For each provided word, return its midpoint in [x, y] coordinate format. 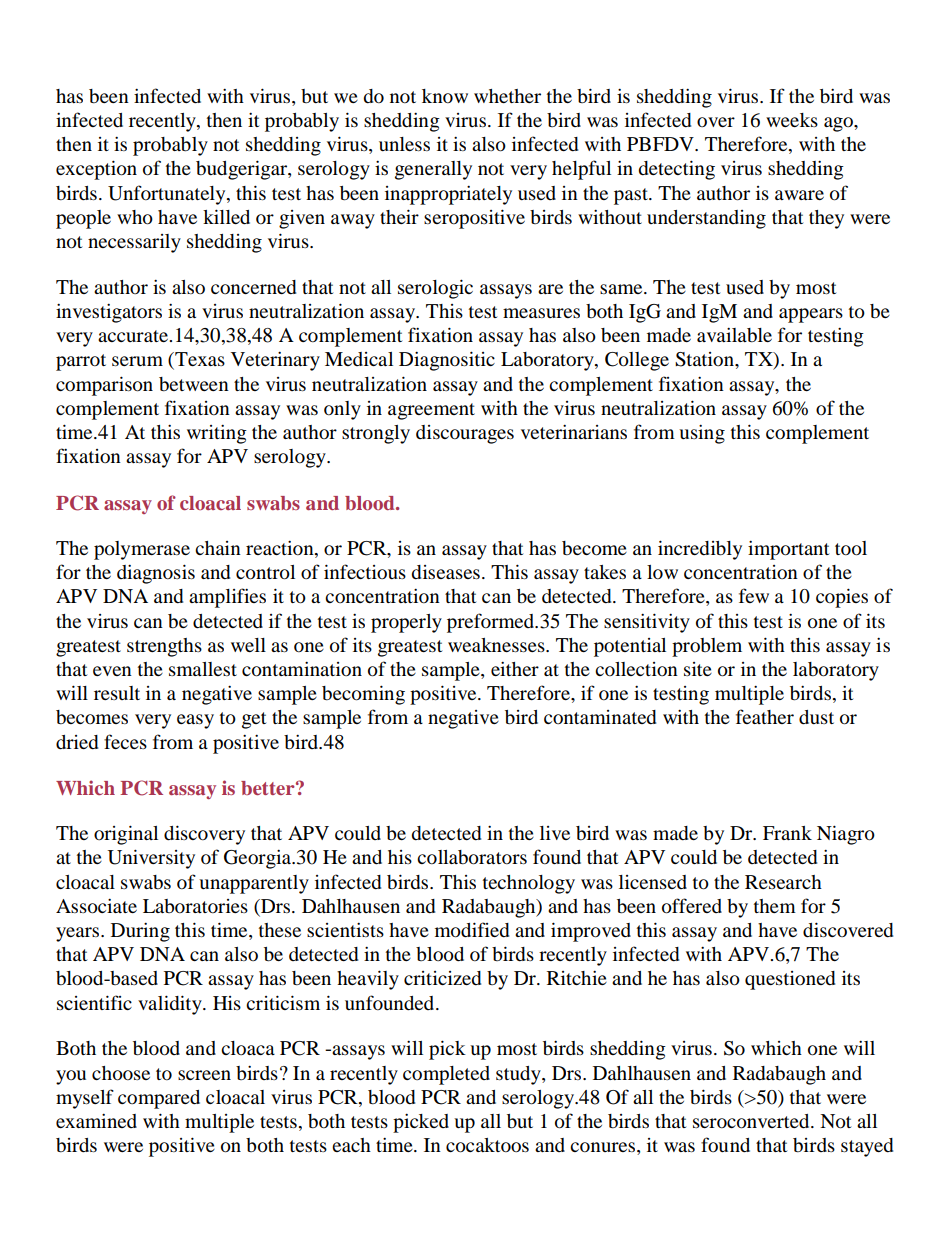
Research [783, 882]
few [754, 595]
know [445, 96]
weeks [792, 120]
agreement [431, 411]
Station [705, 359]
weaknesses [497, 645]
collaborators [472, 857]
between [194, 384]
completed [446, 1075]
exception [96, 170]
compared [159, 1099]
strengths [164, 647]
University [151, 859]
